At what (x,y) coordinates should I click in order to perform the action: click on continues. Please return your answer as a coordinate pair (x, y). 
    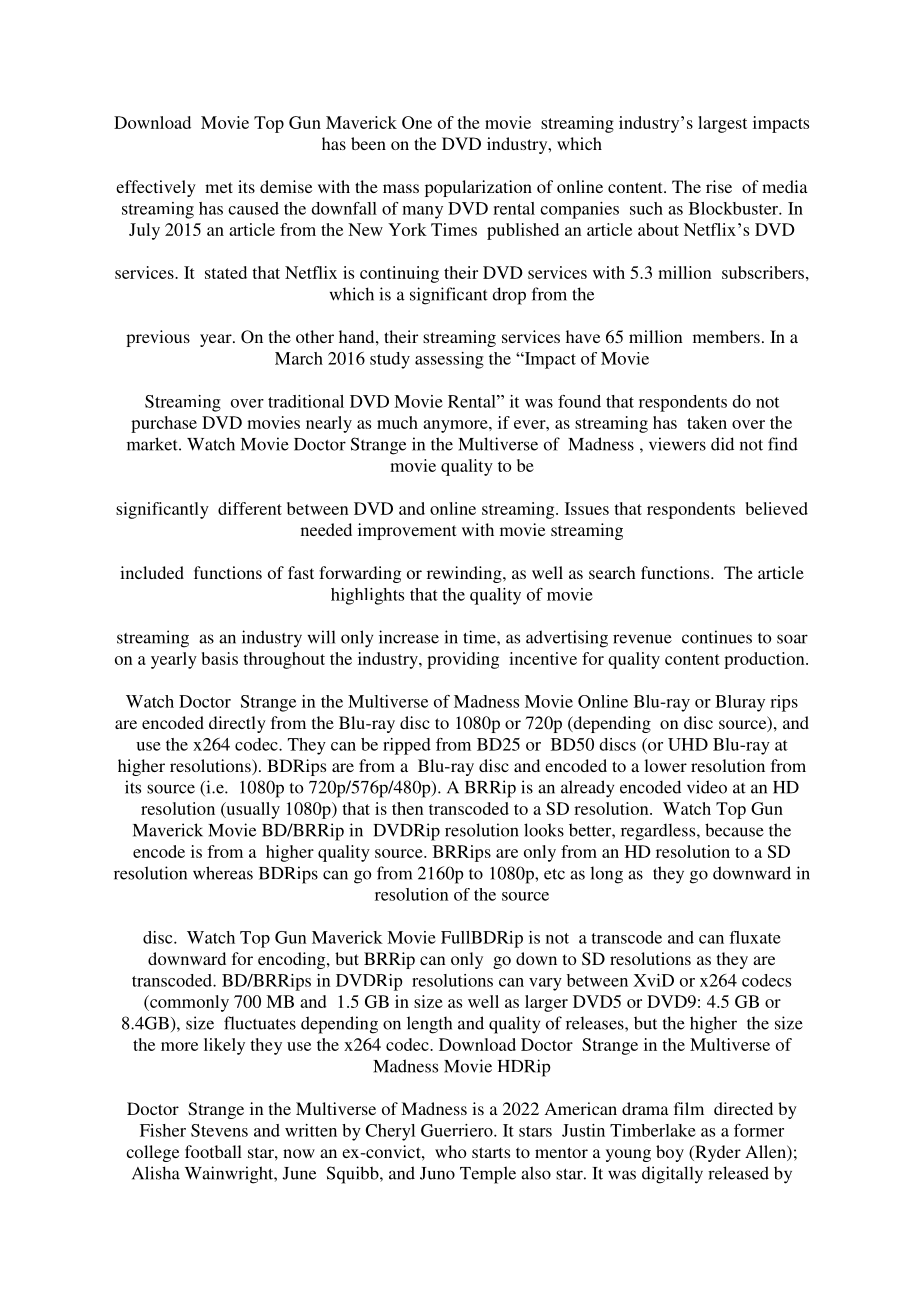
    Looking at the image, I should click on (717, 637).
